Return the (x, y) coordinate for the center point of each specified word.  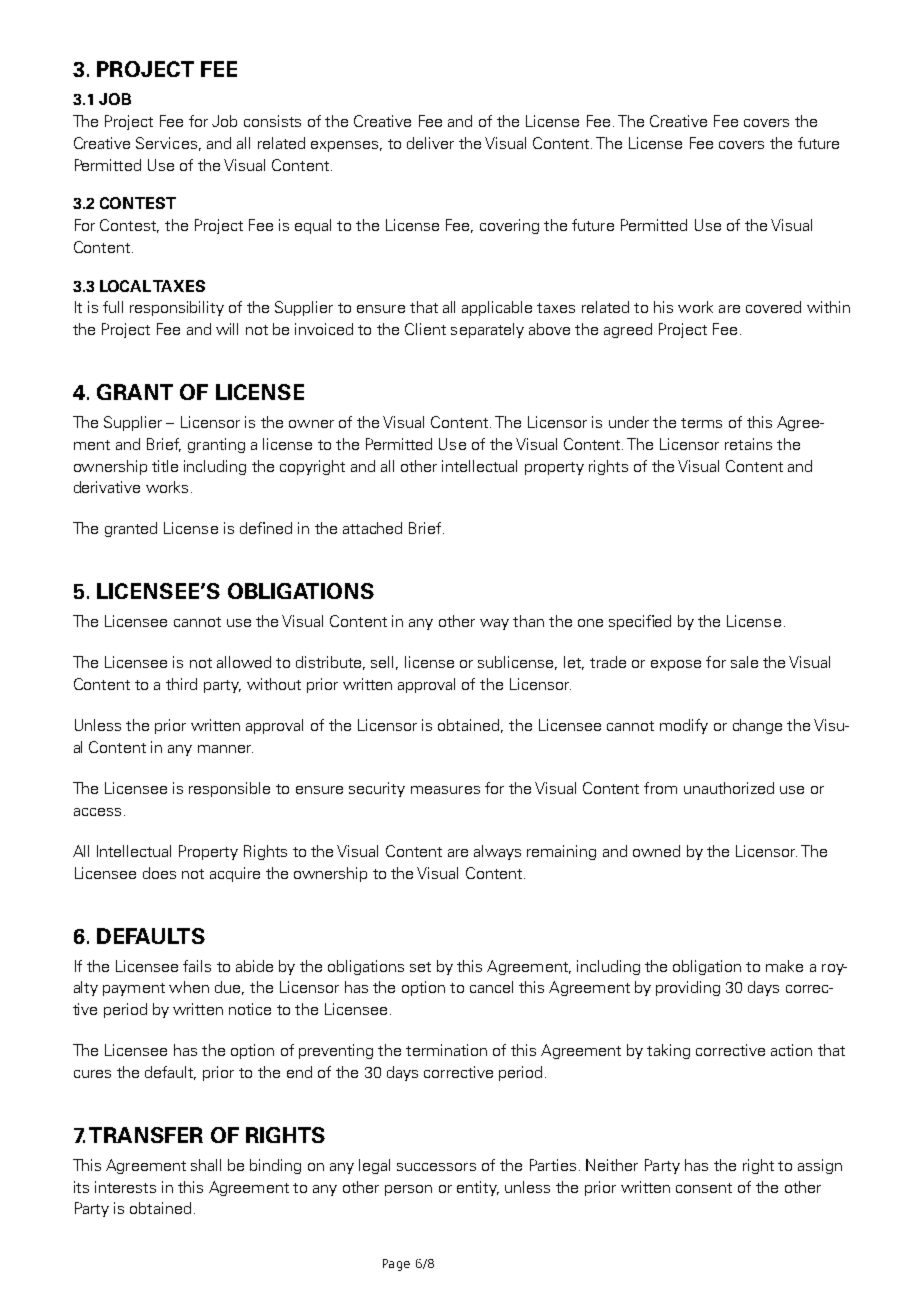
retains (748, 444)
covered (773, 307)
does (159, 873)
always (497, 852)
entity (478, 1188)
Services (166, 143)
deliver (430, 143)
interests (125, 1187)
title (165, 466)
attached (372, 528)
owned (656, 851)
